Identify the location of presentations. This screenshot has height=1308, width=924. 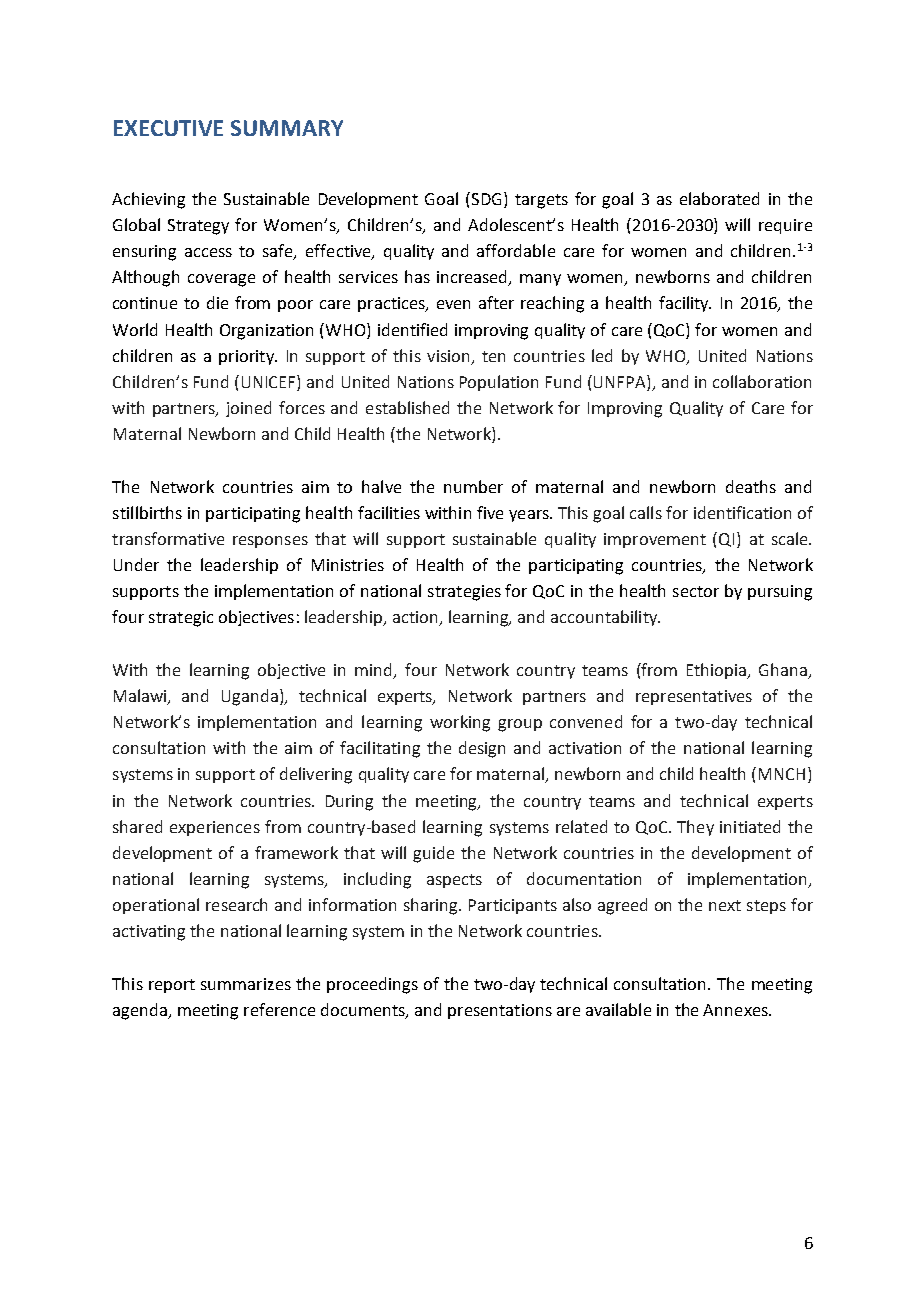
(500, 1011).
